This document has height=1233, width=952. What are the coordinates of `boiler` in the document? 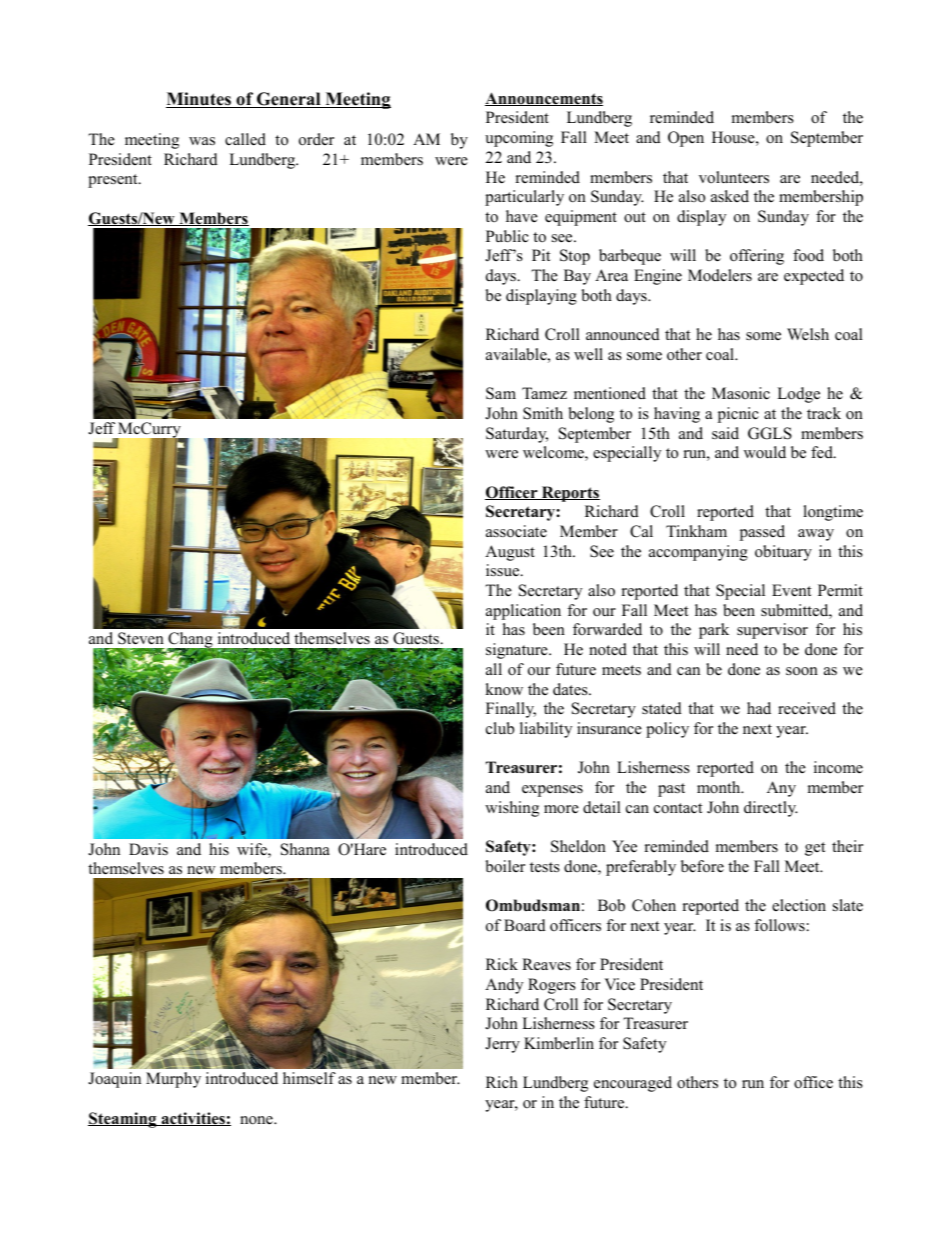 It's located at (505, 866).
